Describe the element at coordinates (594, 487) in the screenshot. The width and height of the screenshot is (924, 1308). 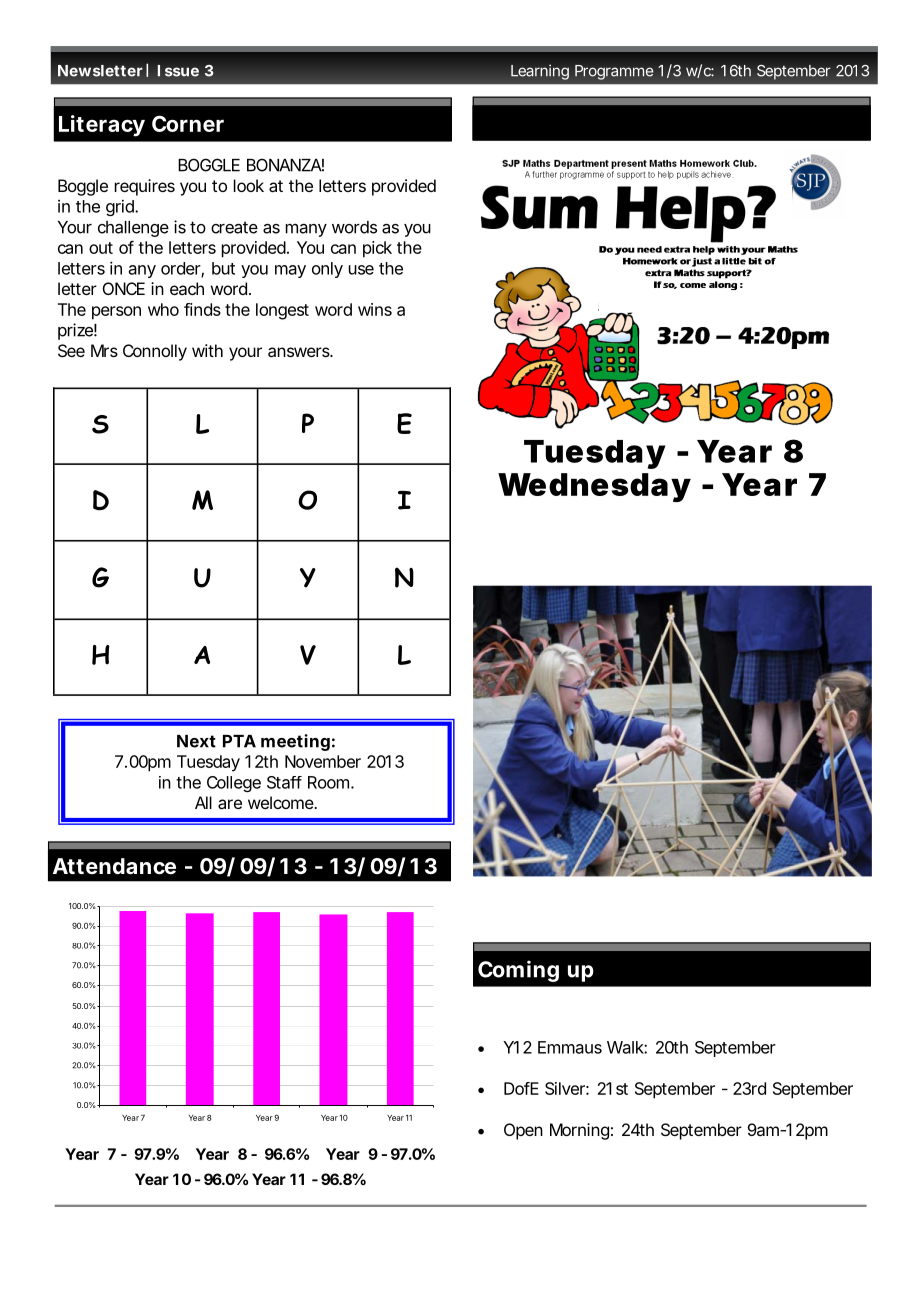
I see `Wednesday` at that location.
